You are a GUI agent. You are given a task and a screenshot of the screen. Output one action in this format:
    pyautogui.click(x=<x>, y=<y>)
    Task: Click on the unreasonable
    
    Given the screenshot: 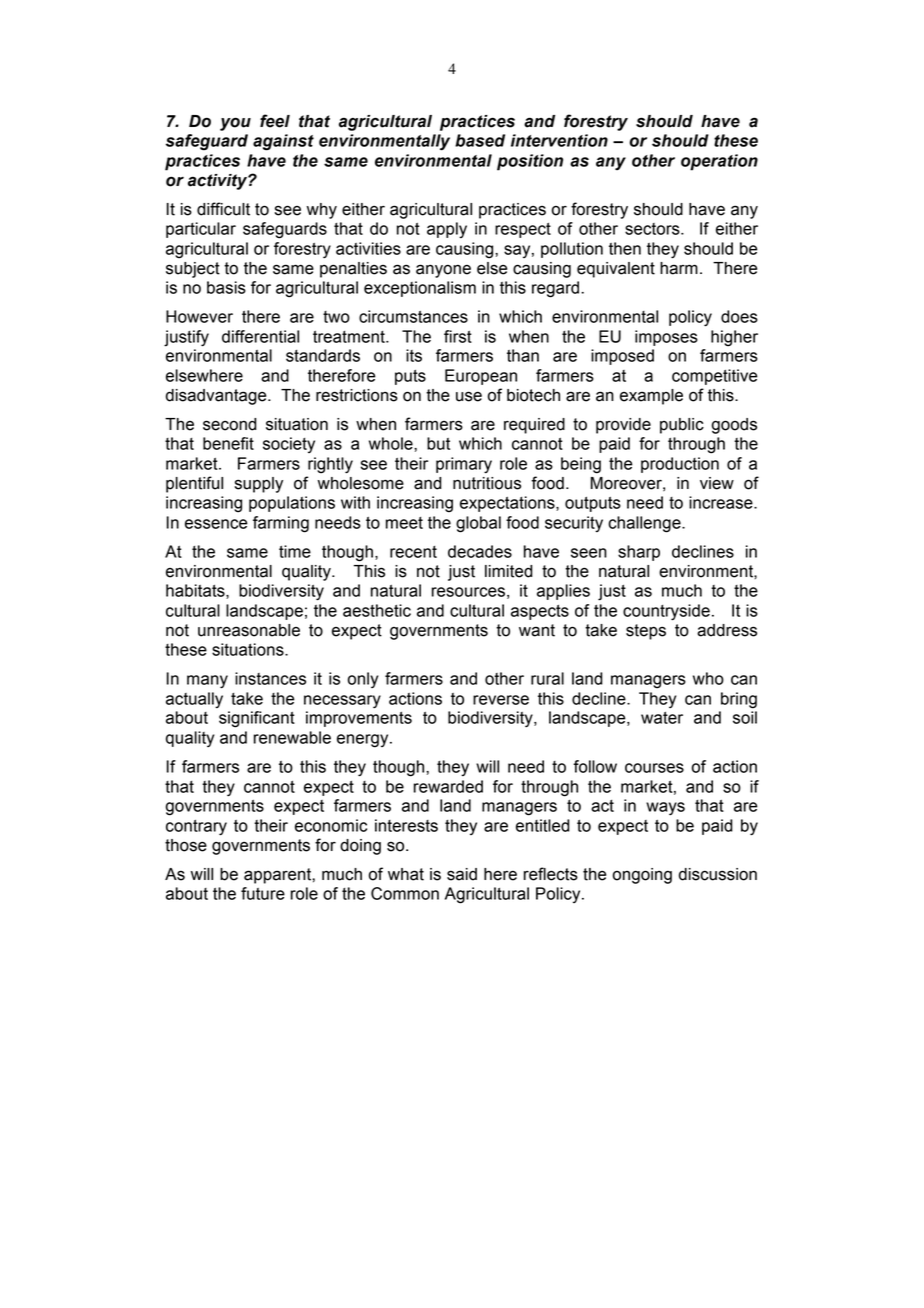 What is the action you would take?
    pyautogui.click(x=249, y=630)
